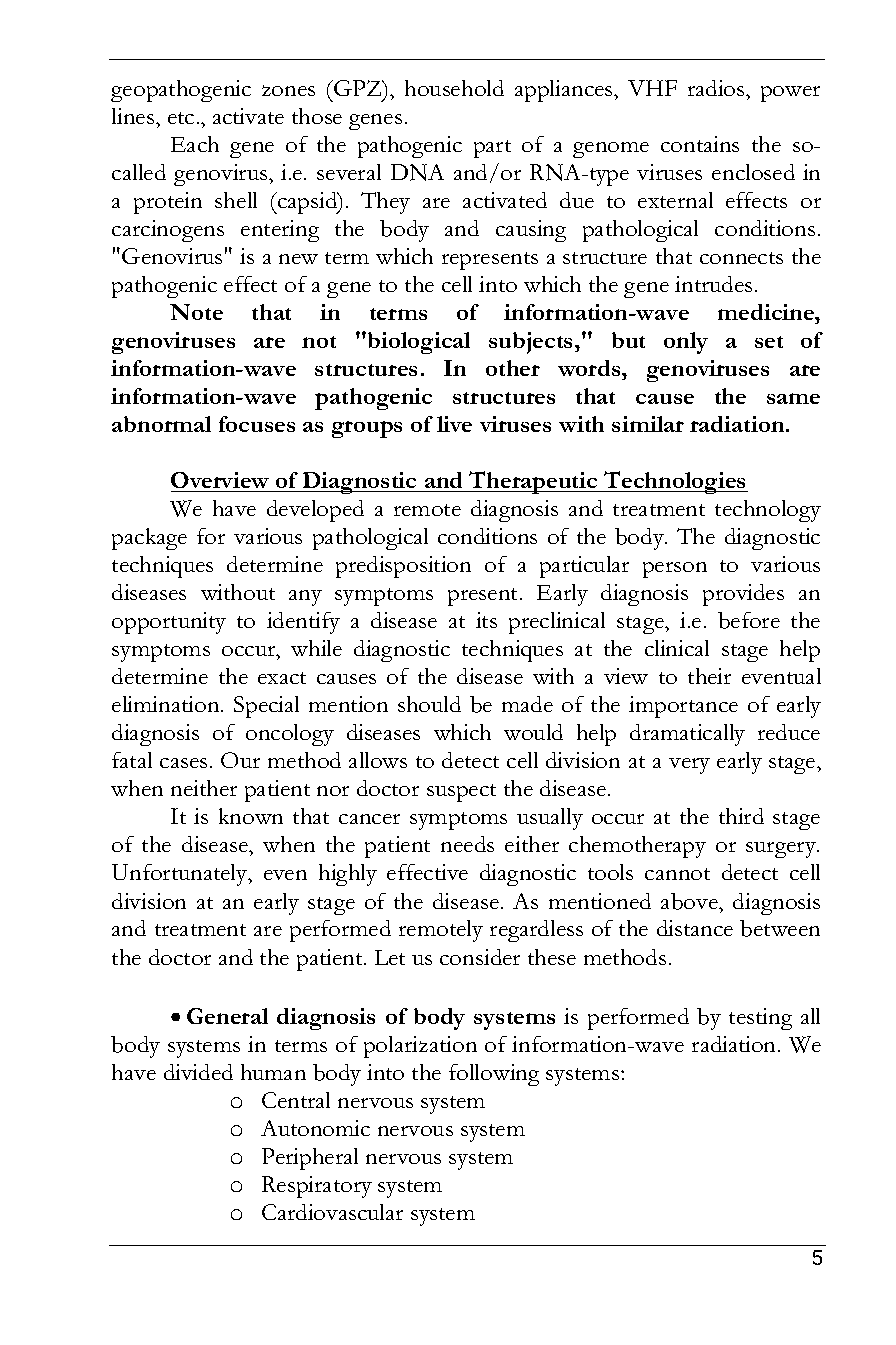 This screenshot has width=896, height=1345. What do you see at coordinates (700, 144) in the screenshot?
I see `contains` at bounding box center [700, 144].
